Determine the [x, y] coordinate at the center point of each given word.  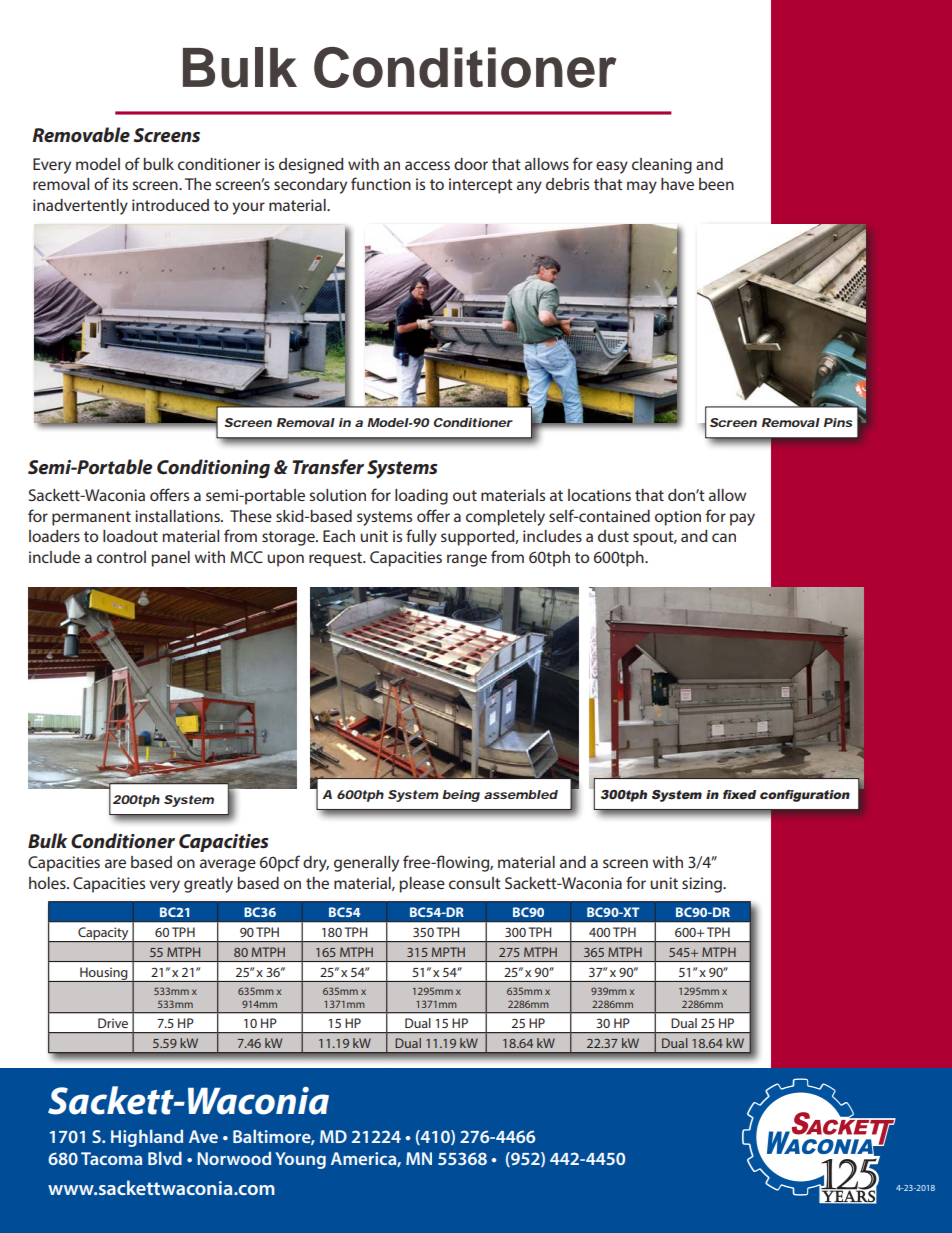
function [381, 183]
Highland [147, 1138]
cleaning [662, 166]
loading [421, 497]
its [120, 184]
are [115, 863]
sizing [703, 885]
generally [366, 864]
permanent [91, 518]
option [678, 518]
